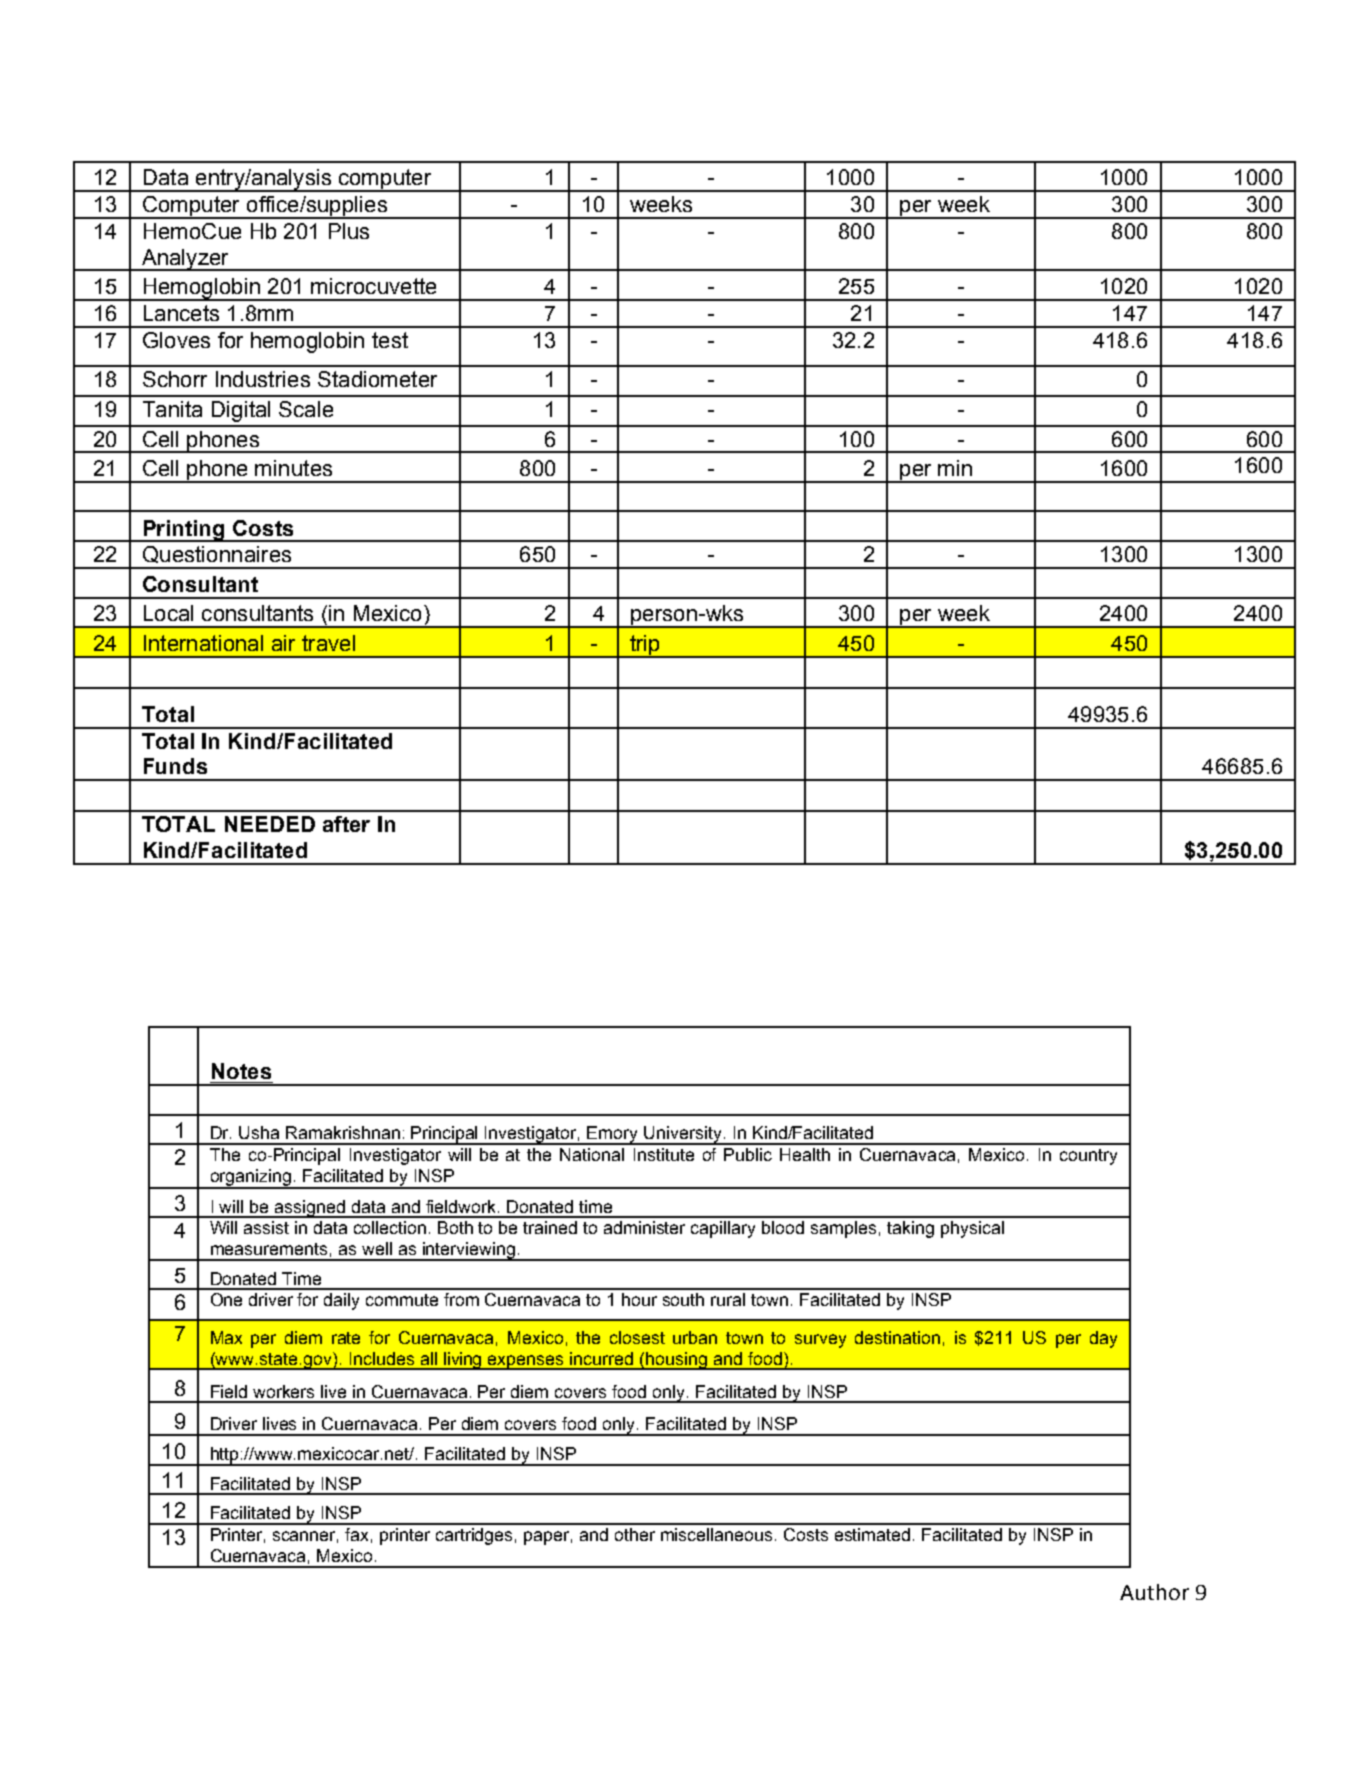 The height and width of the image is (1771, 1369). I want to click on country, so click(1088, 1157).
